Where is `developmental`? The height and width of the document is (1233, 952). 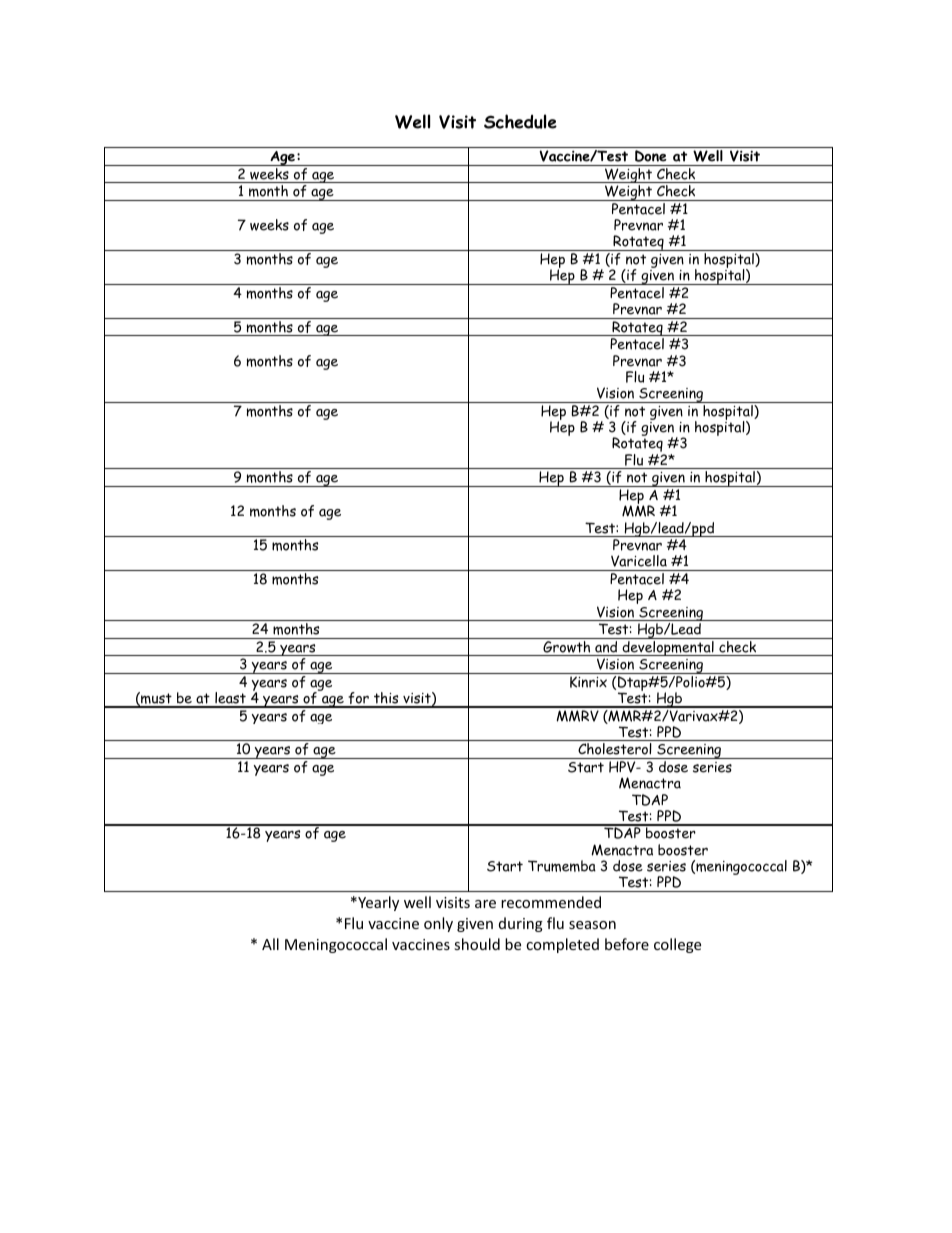
developmental is located at coordinates (668, 647).
